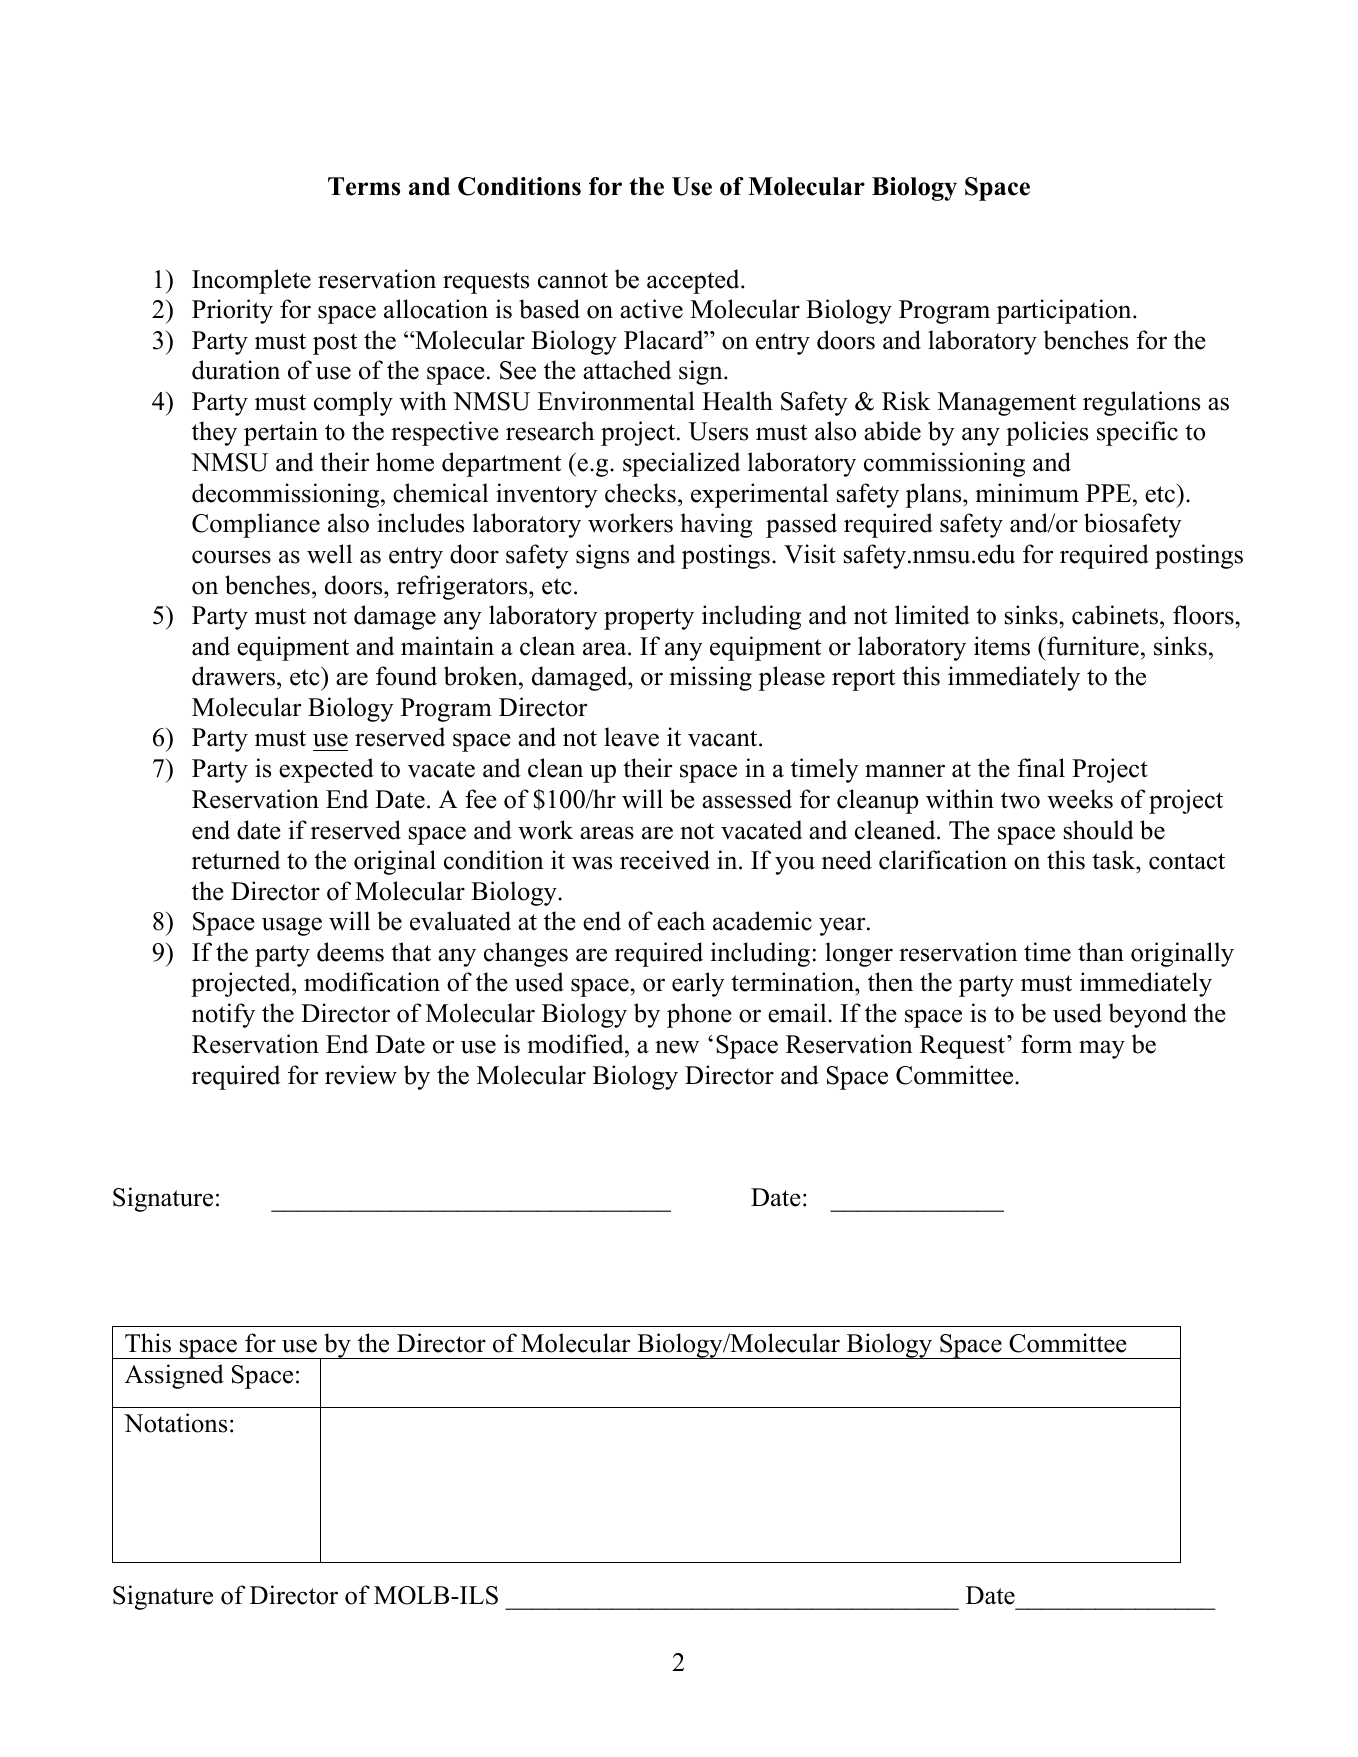 The height and width of the document is (1757, 1358). I want to click on participation, so click(1065, 311).
